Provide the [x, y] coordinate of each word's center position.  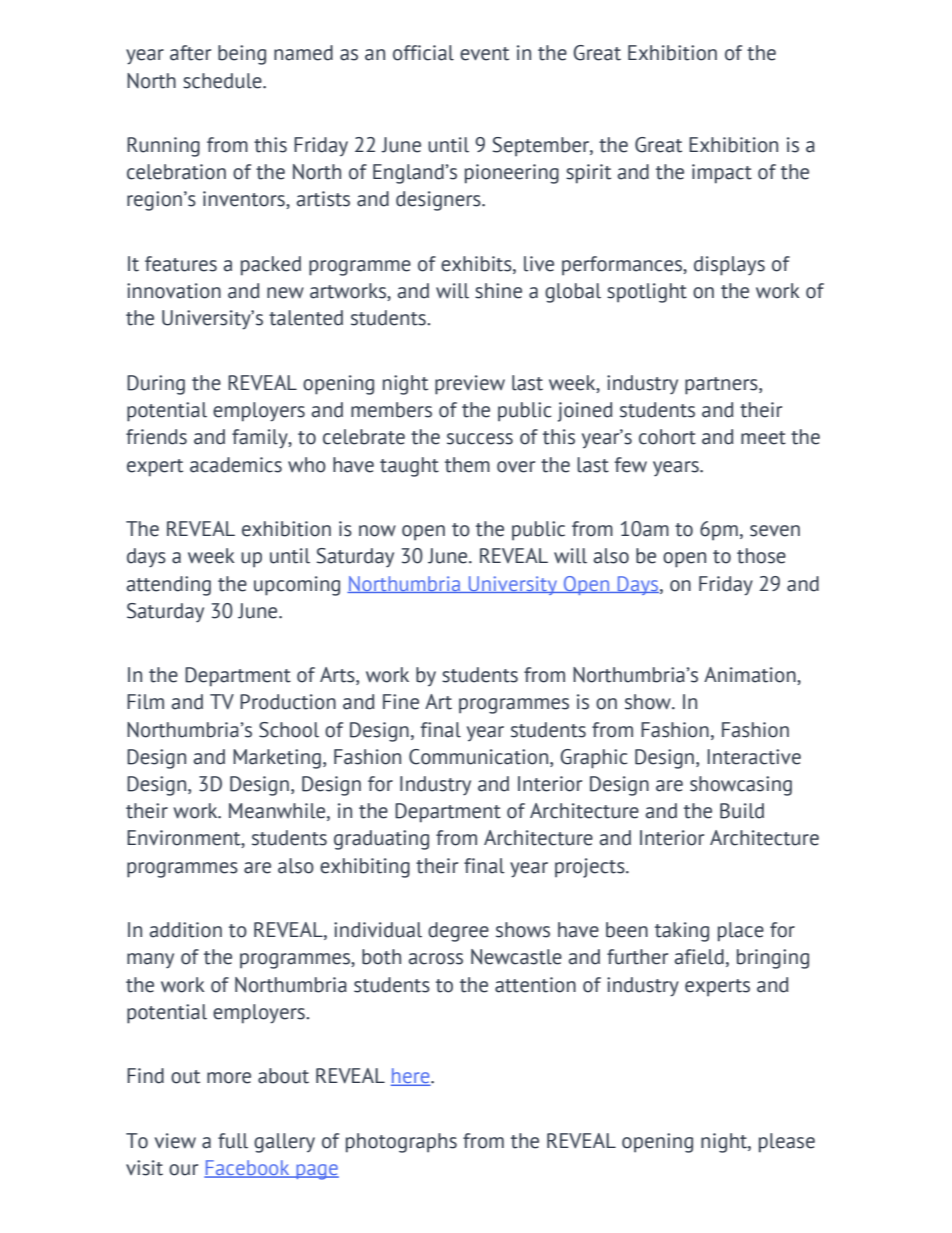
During [156, 385]
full [233, 1141]
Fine [401, 702]
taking [682, 932]
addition [185, 930]
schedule [223, 81]
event [484, 54]
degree [458, 932]
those [761, 556]
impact [722, 174]
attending [168, 586]
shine [498, 291]
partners [722, 386]
